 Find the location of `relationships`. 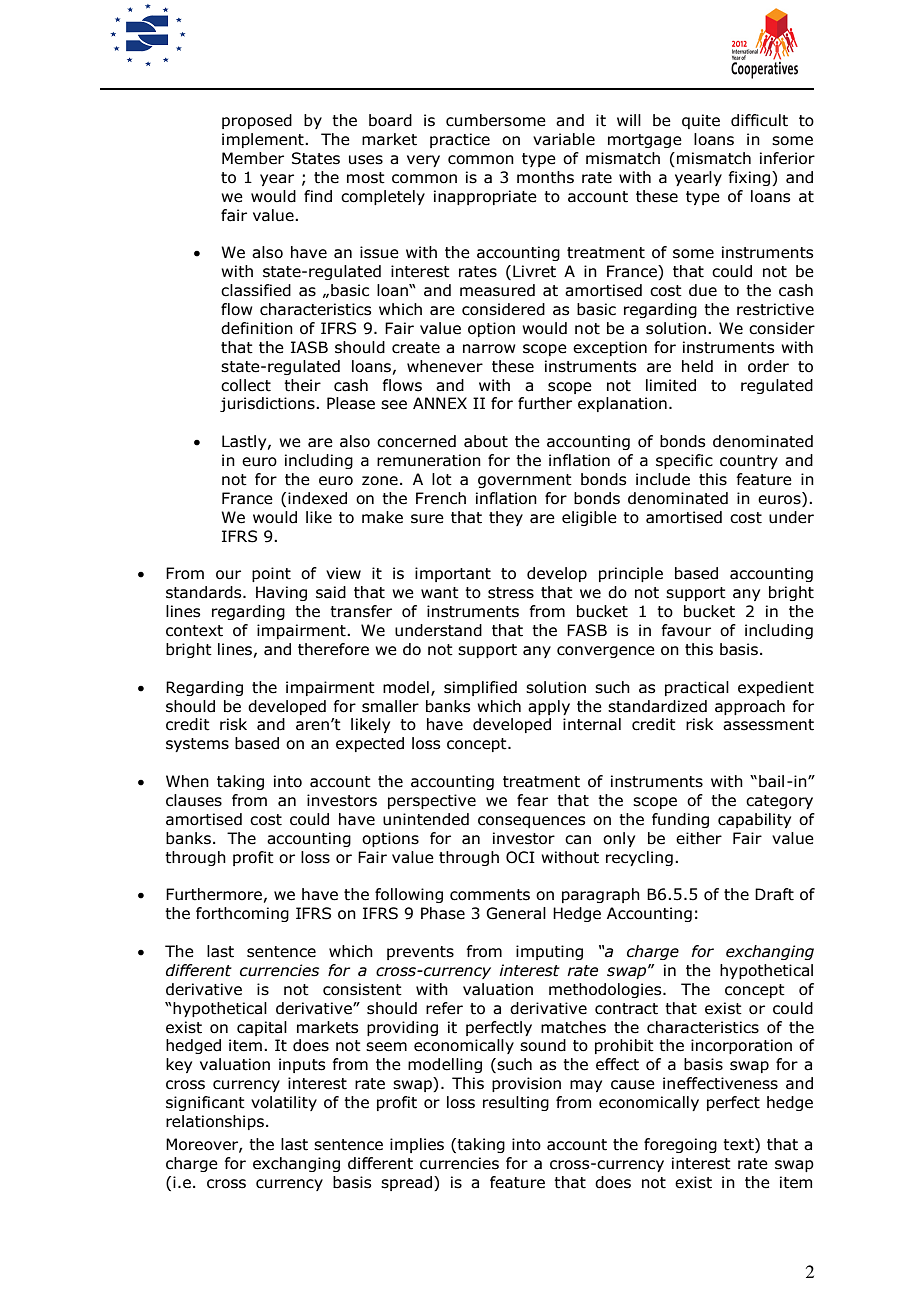

relationships is located at coordinates (215, 1122).
